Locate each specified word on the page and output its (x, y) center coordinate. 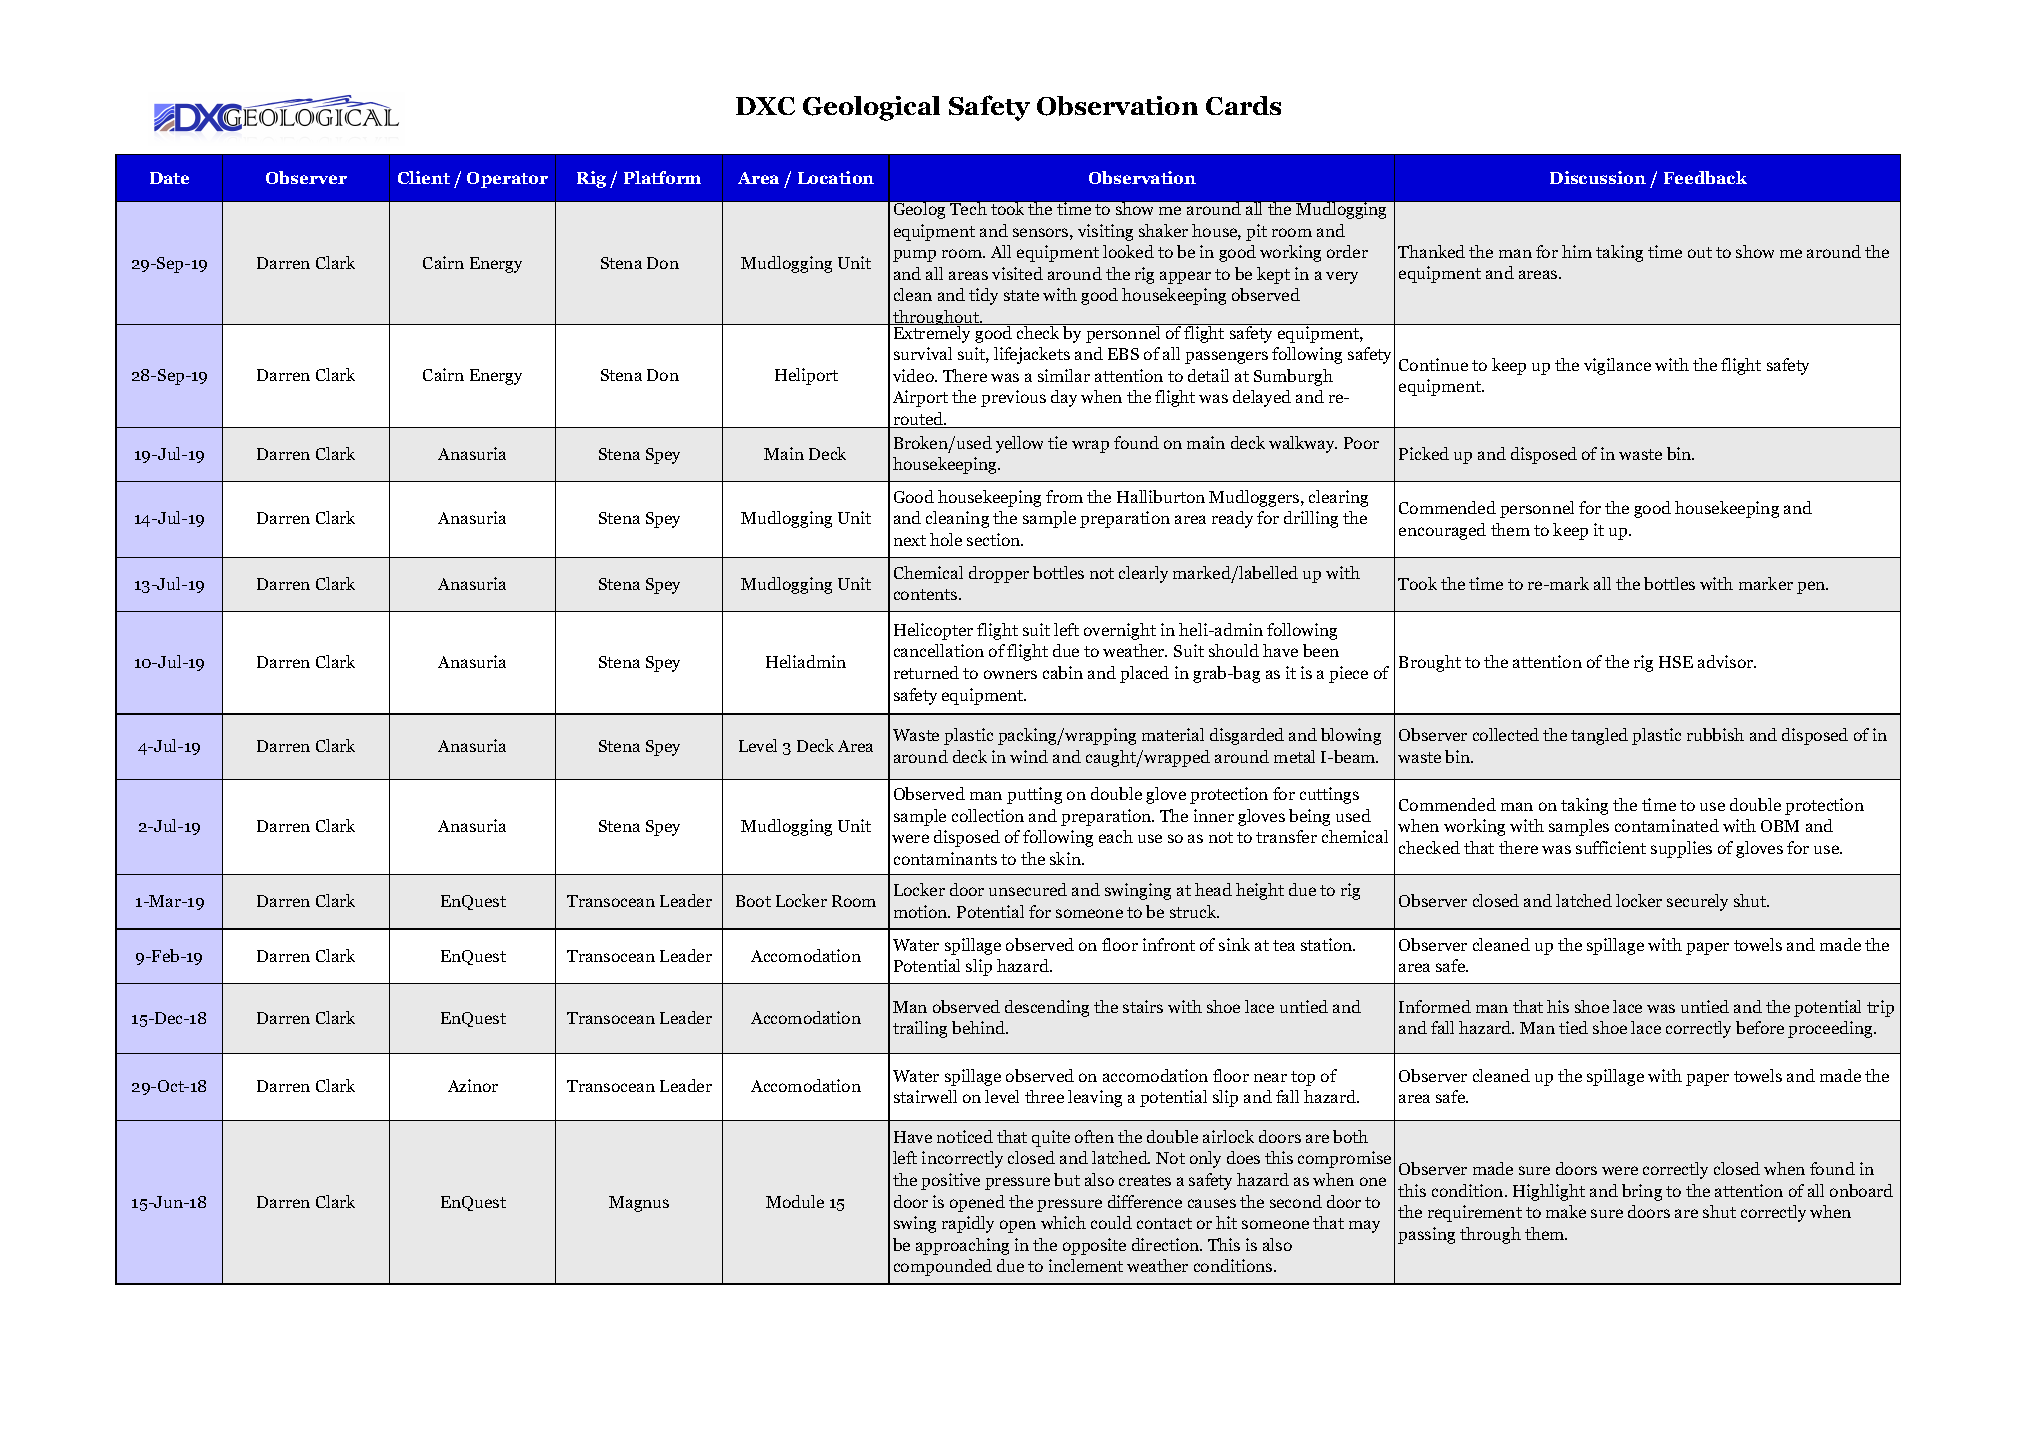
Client (424, 177)
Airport (920, 398)
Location (836, 177)
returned (926, 672)
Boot (753, 901)
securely (1697, 902)
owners (1010, 674)
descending (1047, 1008)
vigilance (1617, 366)
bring (1642, 1192)
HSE (1676, 662)
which (1063, 1222)
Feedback (1705, 177)
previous (1013, 398)
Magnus (639, 1204)
